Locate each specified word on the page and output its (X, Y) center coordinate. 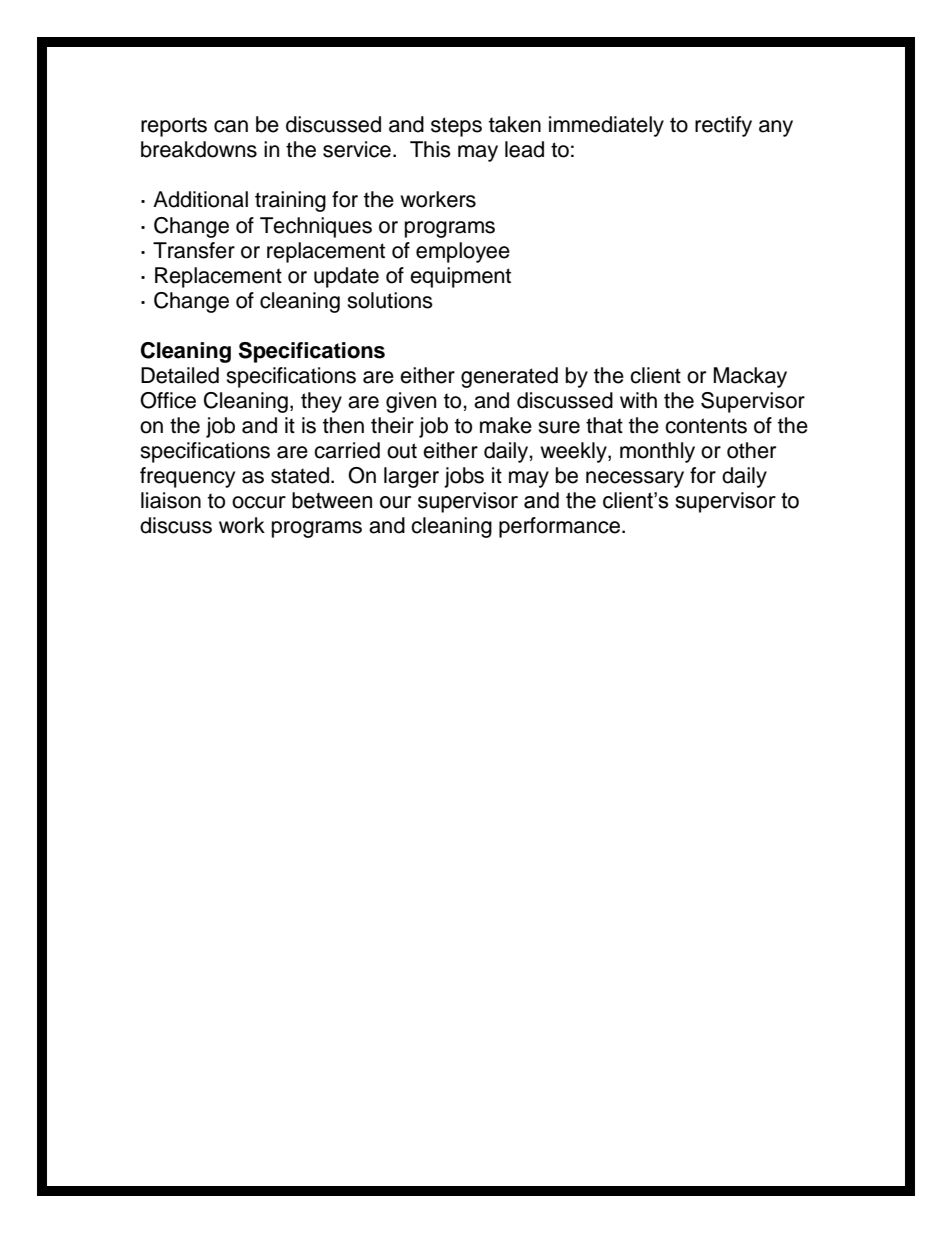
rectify (723, 126)
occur (259, 502)
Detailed (180, 375)
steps (456, 127)
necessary (635, 479)
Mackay (750, 377)
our (395, 502)
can (231, 126)
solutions (390, 300)
